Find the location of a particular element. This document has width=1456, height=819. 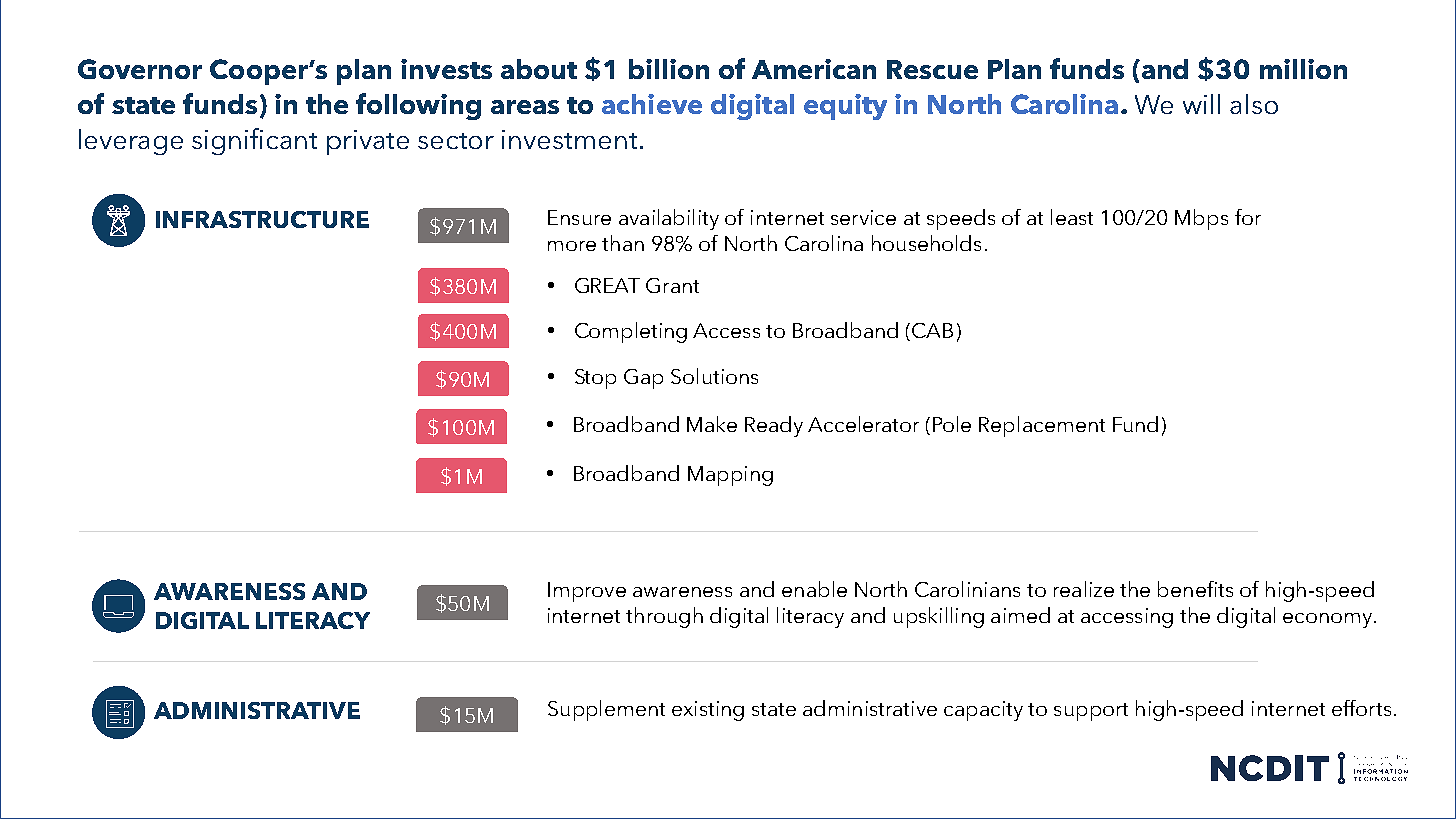

Replacement is located at coordinates (1042, 426).
